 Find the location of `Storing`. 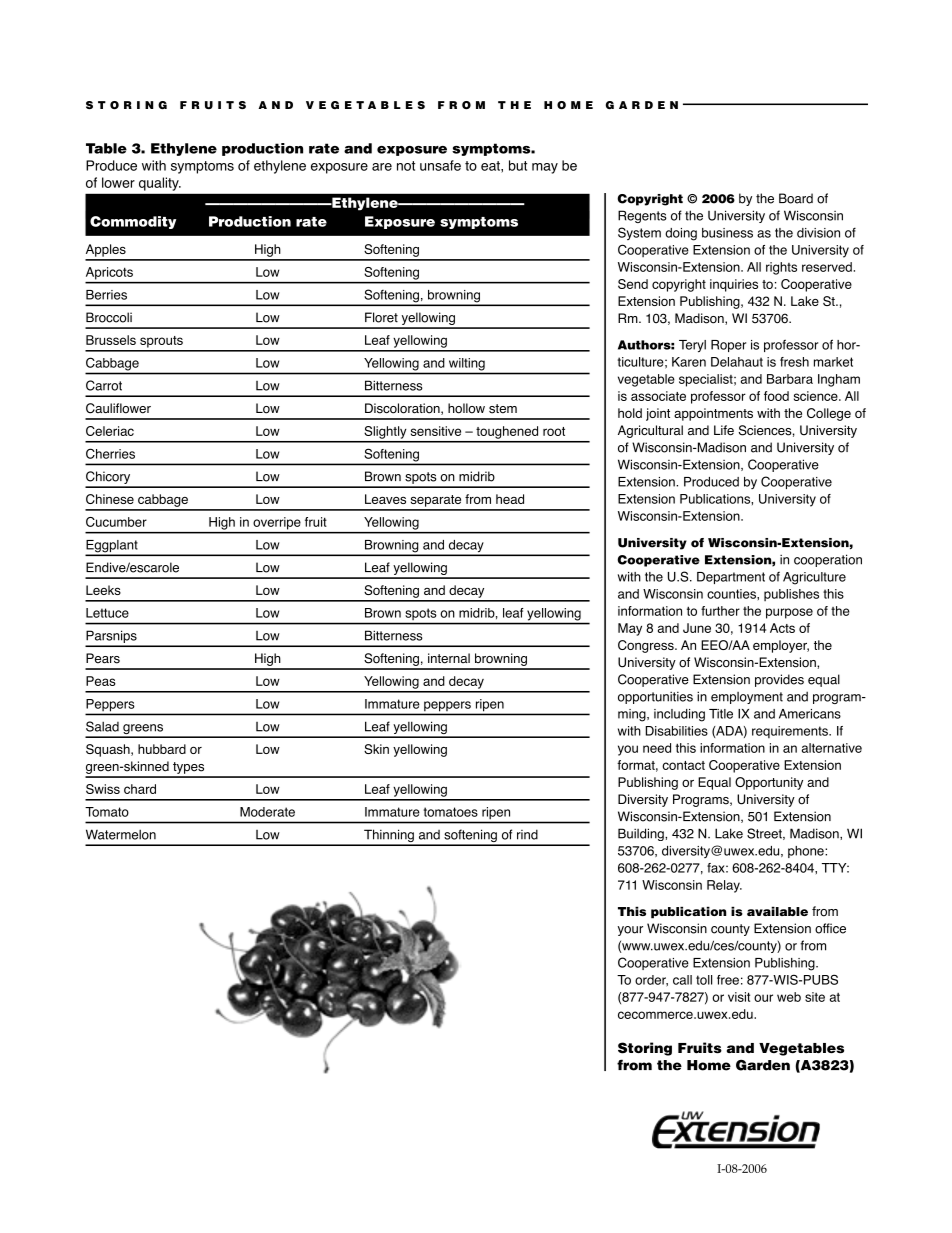

Storing is located at coordinates (645, 1049).
